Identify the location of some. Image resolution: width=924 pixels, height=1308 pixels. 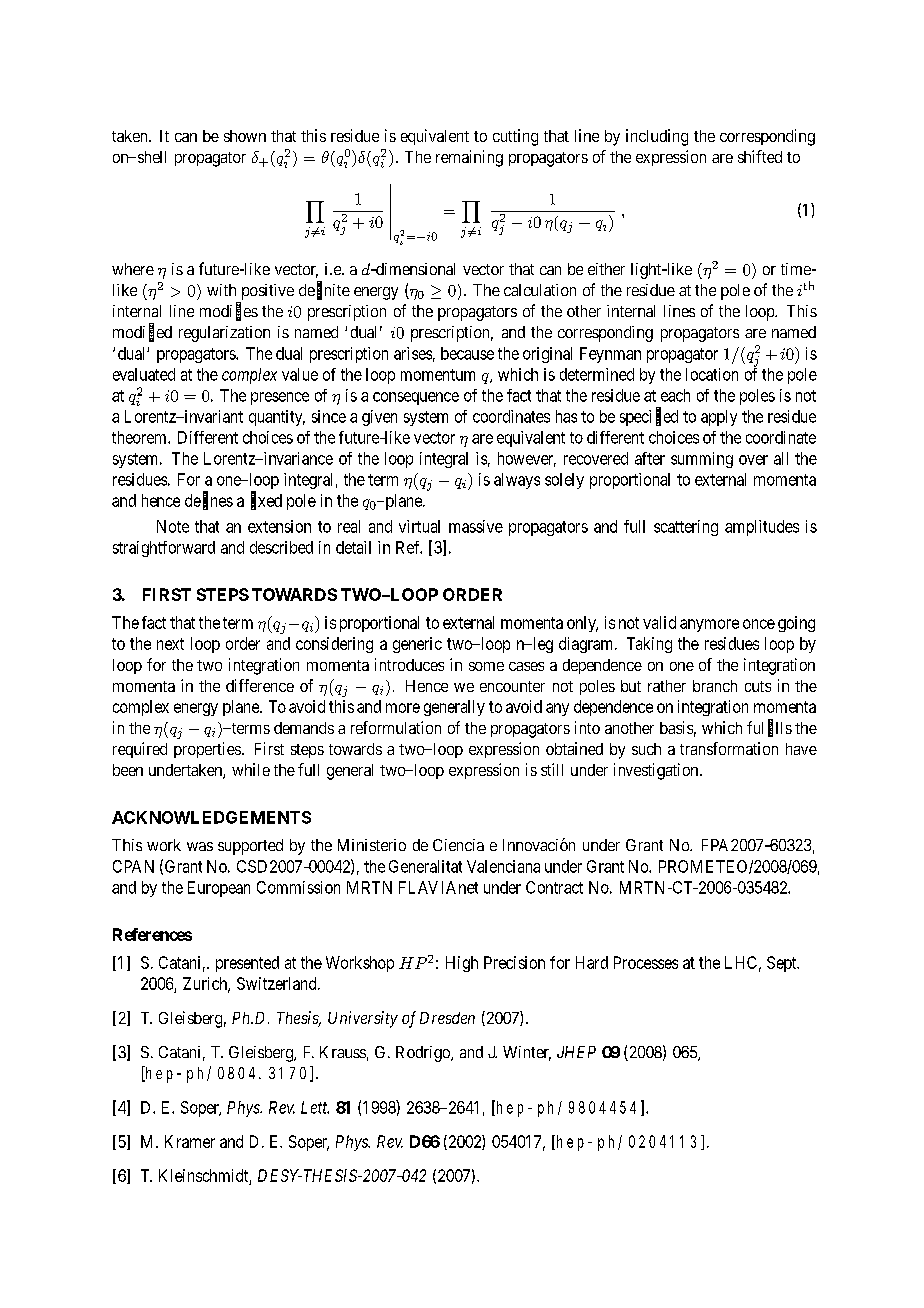
(486, 666).
